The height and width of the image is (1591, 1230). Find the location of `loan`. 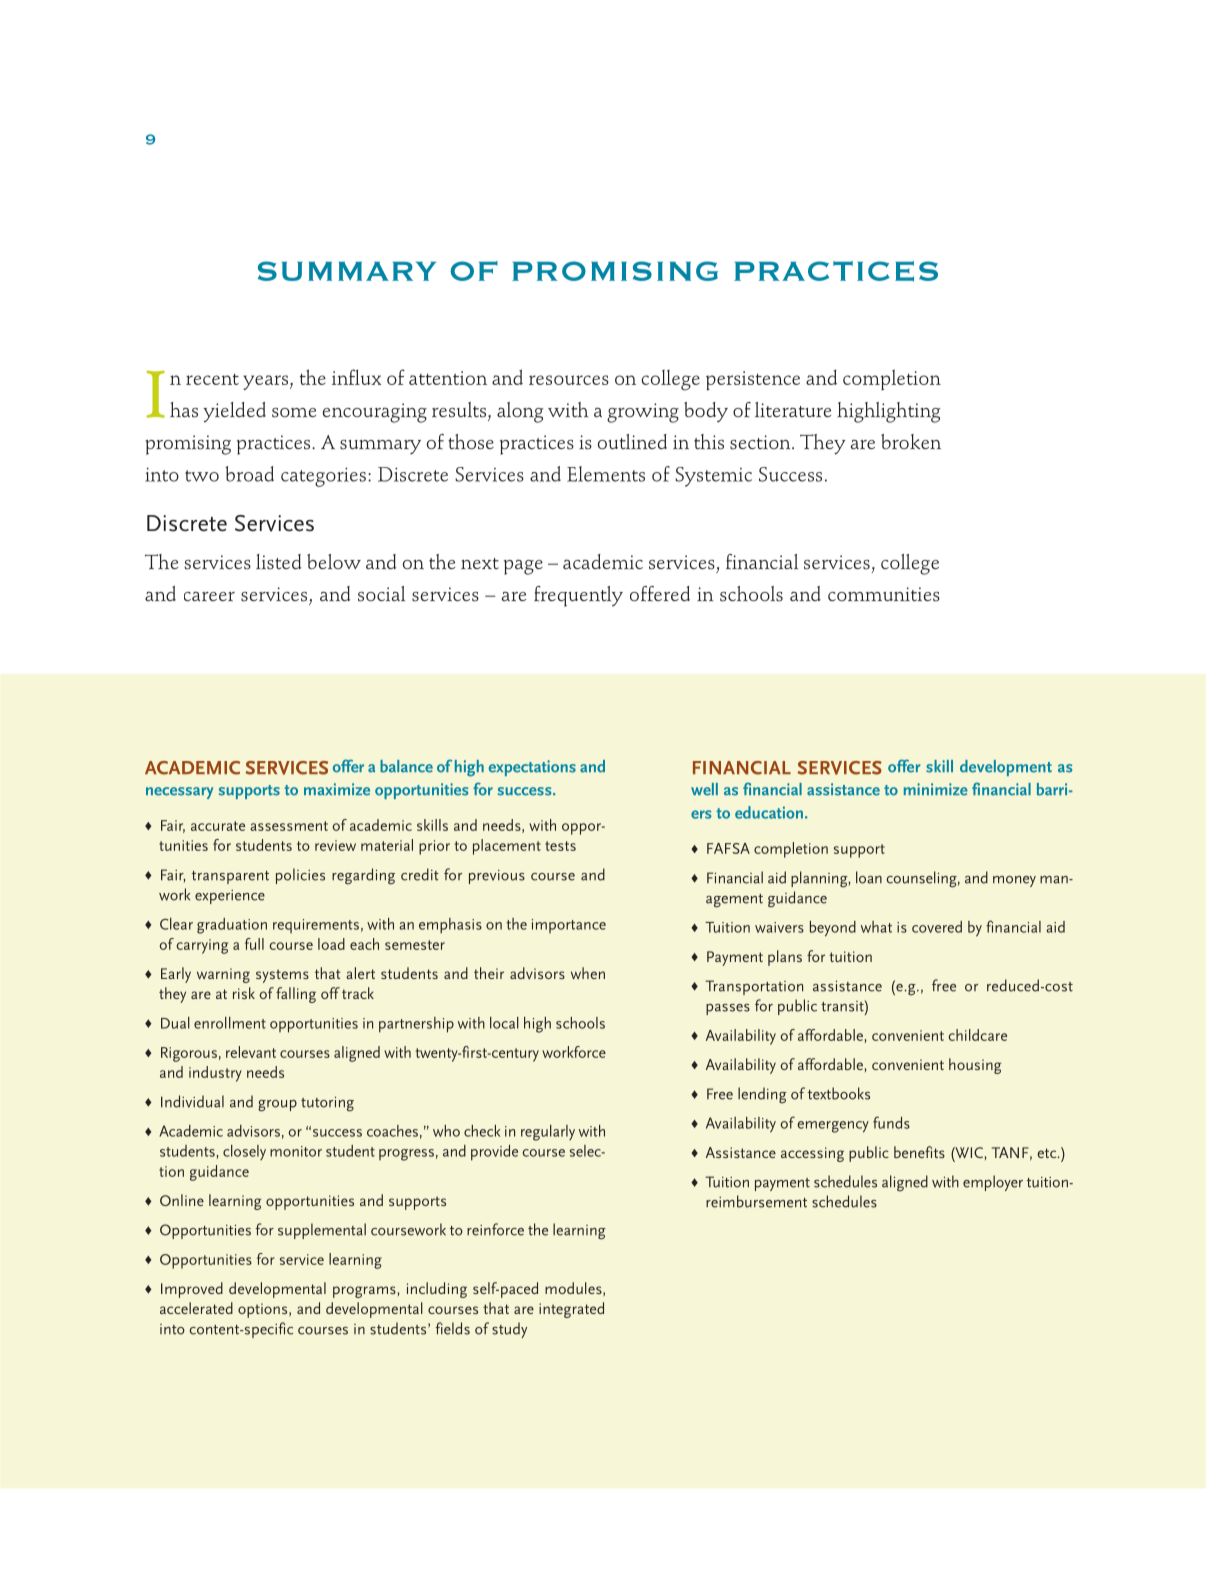

loan is located at coordinates (869, 877).
